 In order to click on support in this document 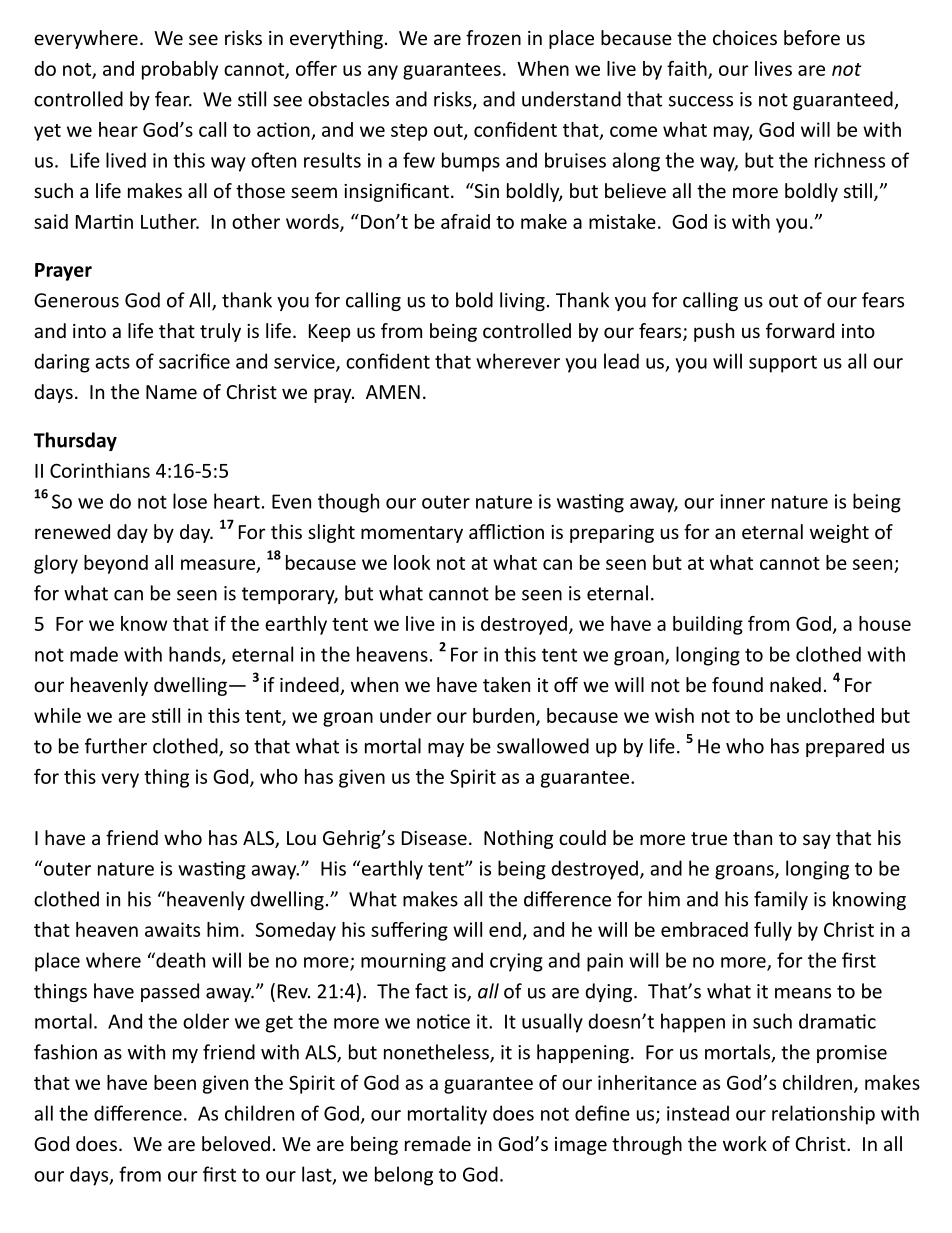, I will do `click(783, 364)`.
